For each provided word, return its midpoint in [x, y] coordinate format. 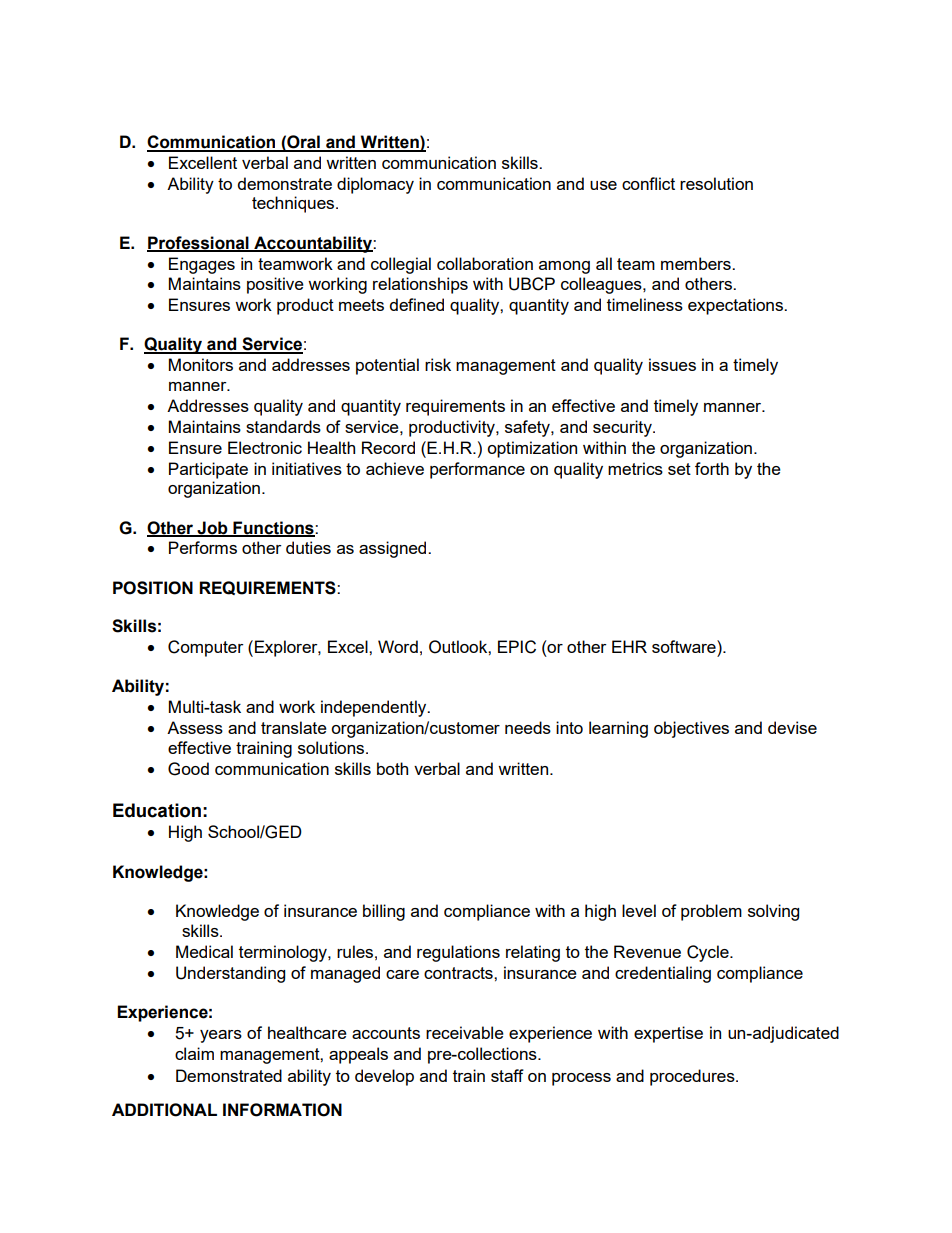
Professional [199, 243]
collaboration [485, 263]
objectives [691, 729]
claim [194, 1053]
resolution [716, 183]
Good [188, 769]
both [392, 768]
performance [477, 470]
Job [212, 528]
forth [712, 468]
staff [507, 1075]
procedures [693, 1077]
